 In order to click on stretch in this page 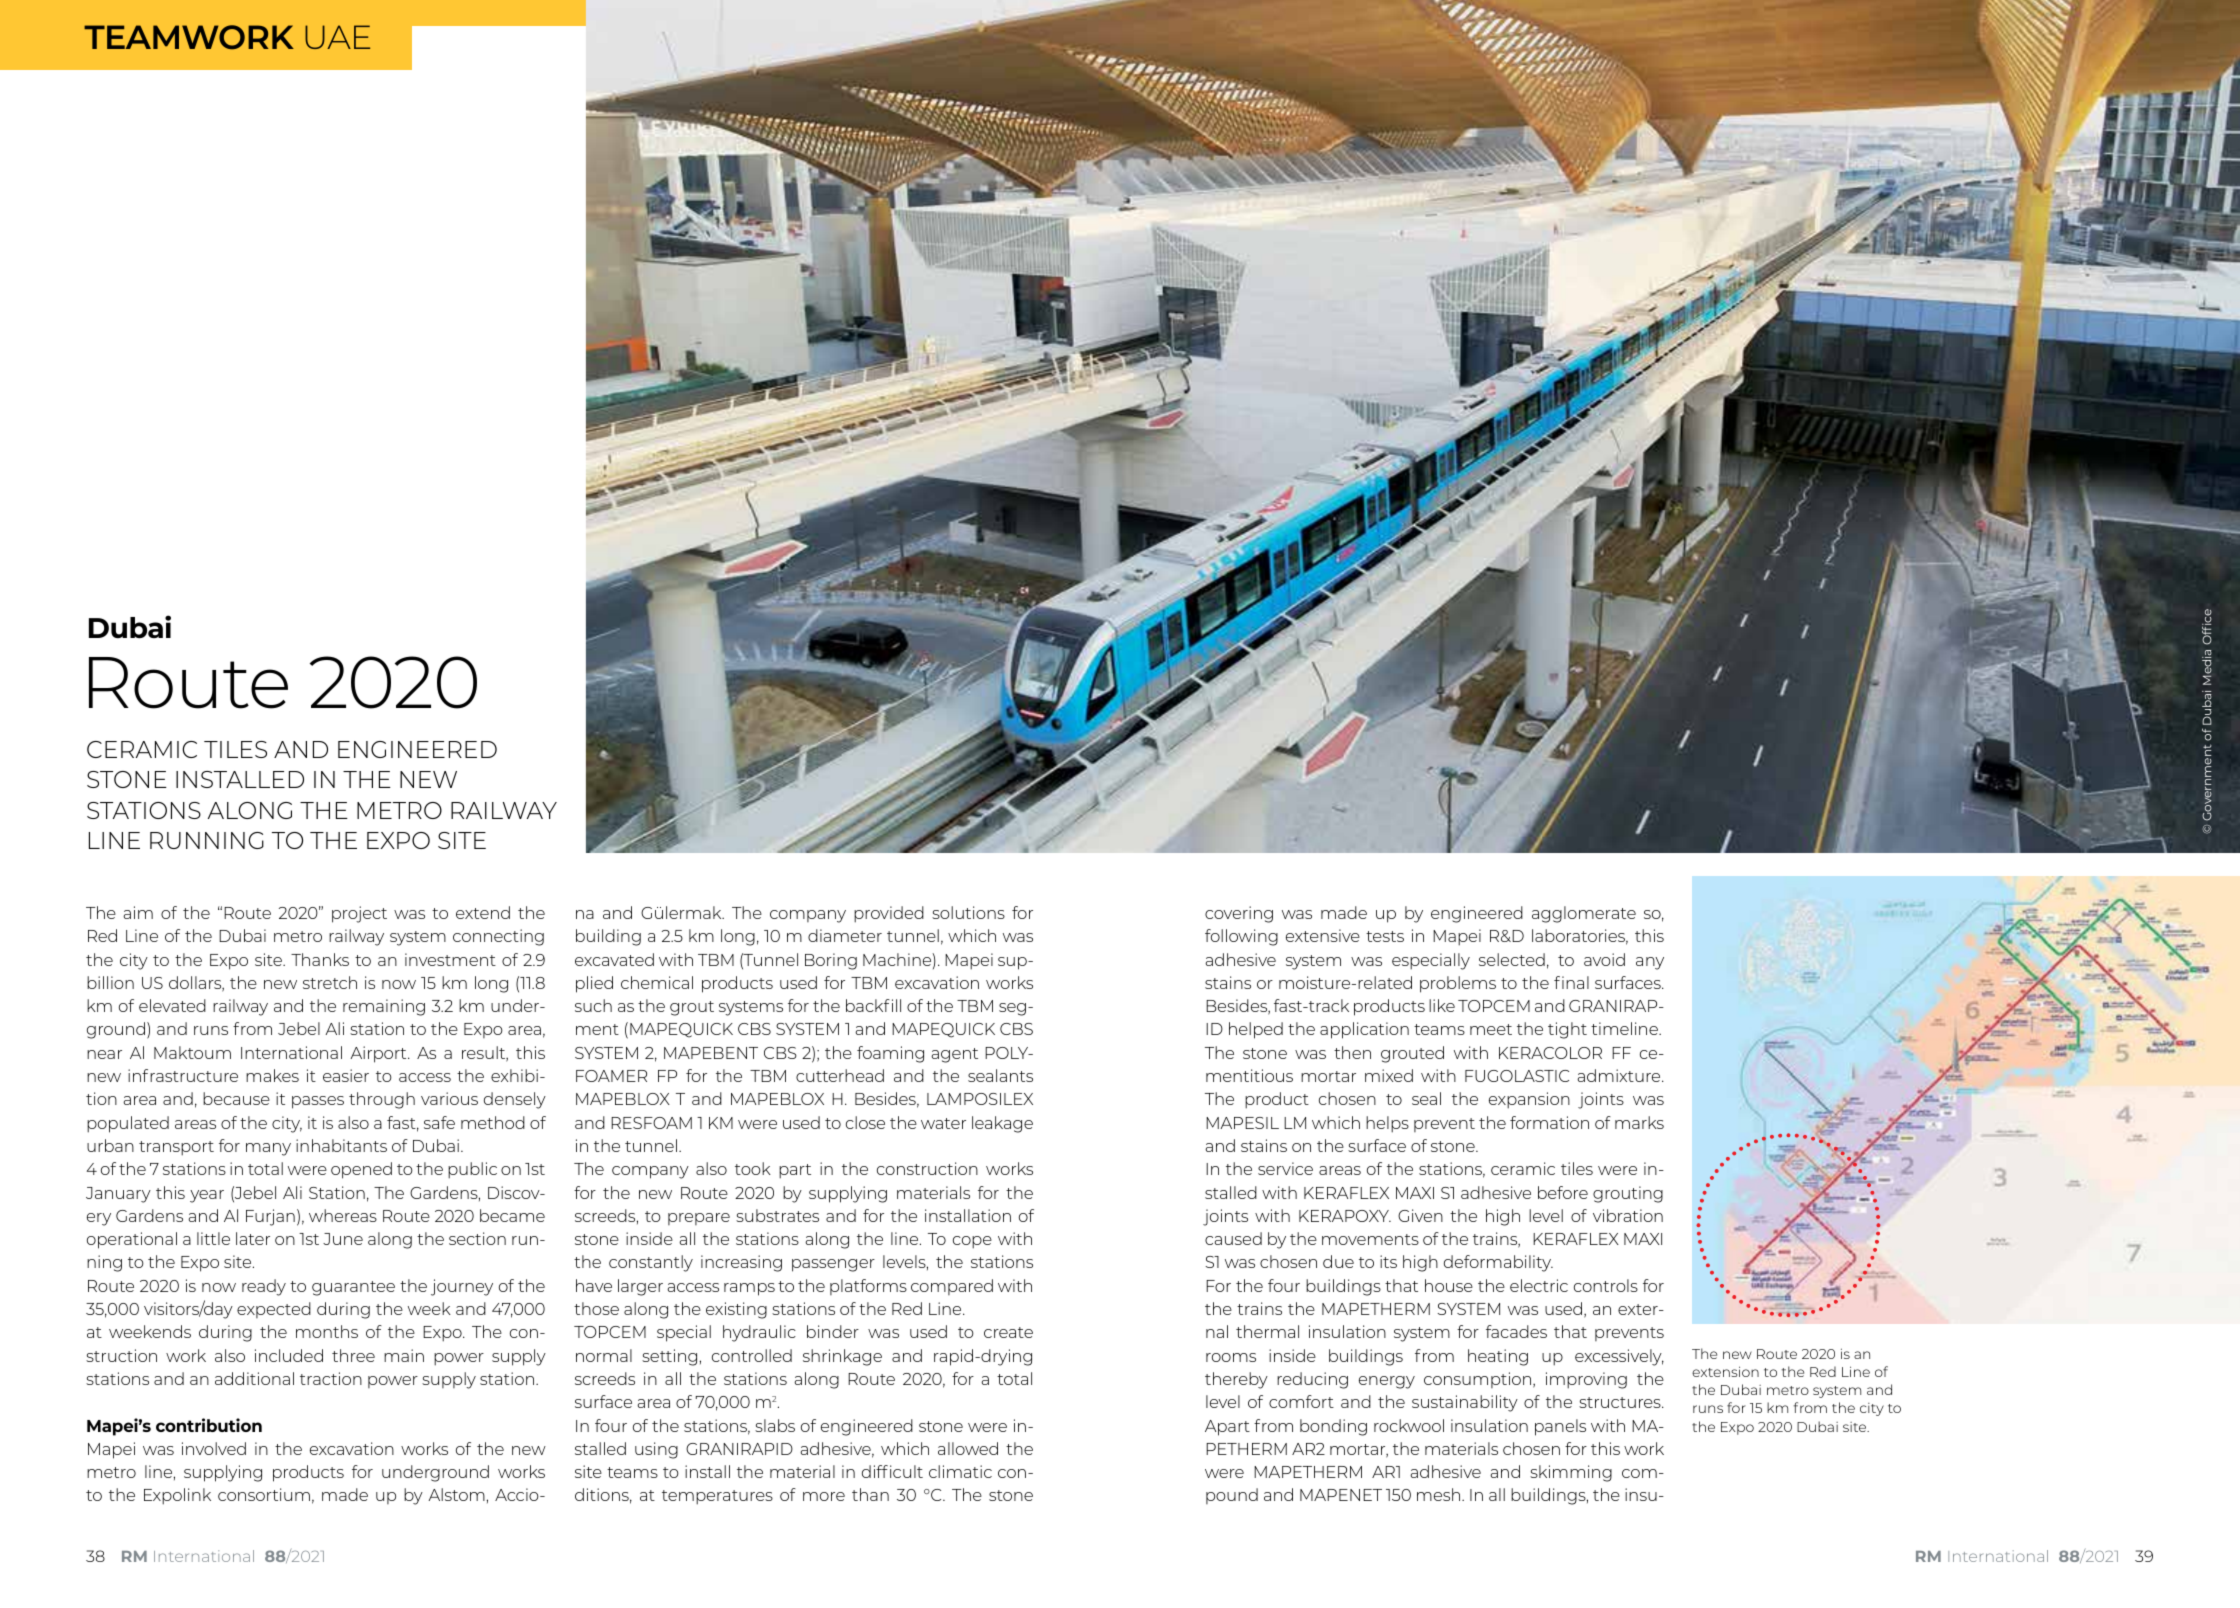, I will do `click(330, 982)`.
